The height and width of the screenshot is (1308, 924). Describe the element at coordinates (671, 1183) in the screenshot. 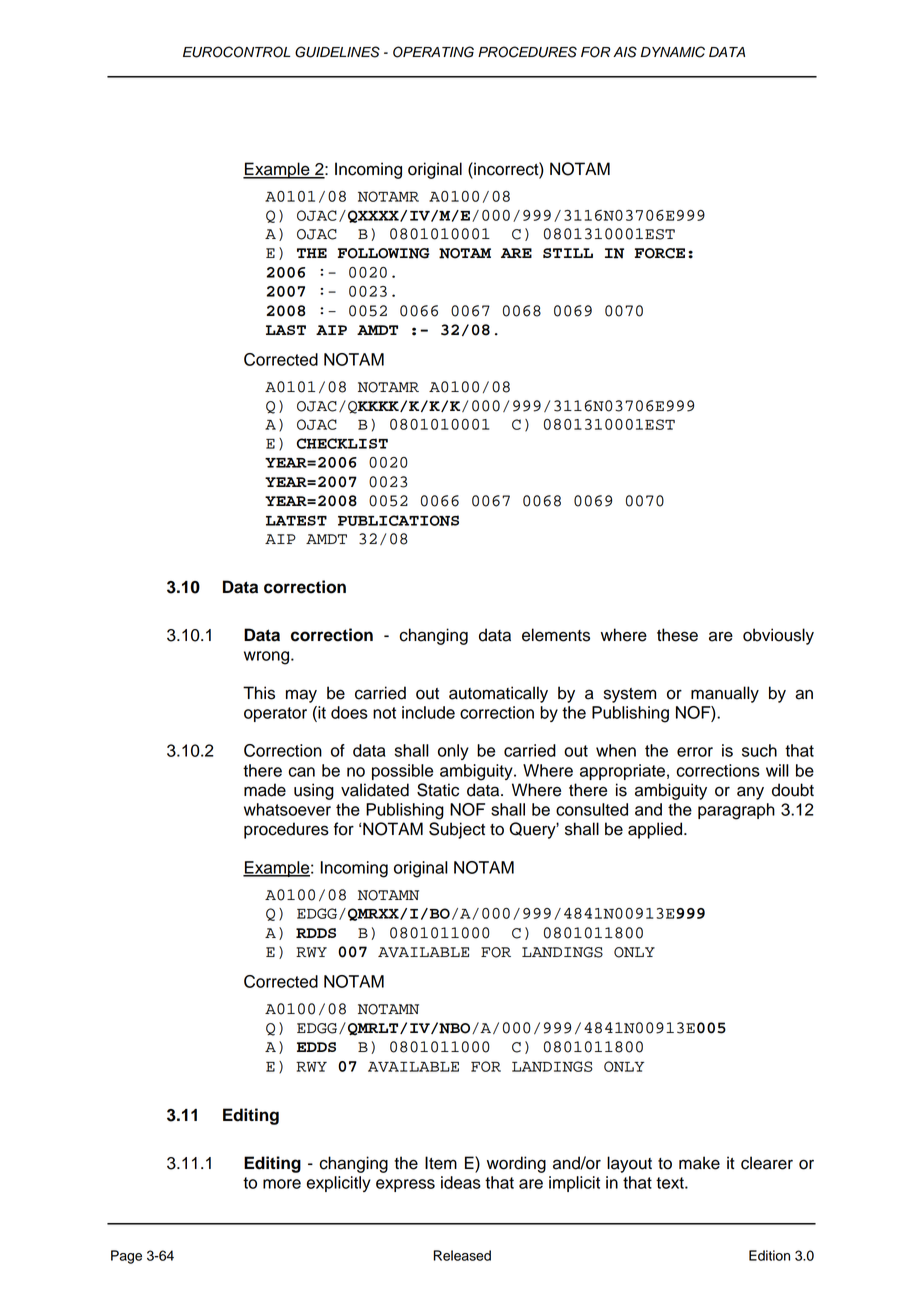

I see `text` at that location.
